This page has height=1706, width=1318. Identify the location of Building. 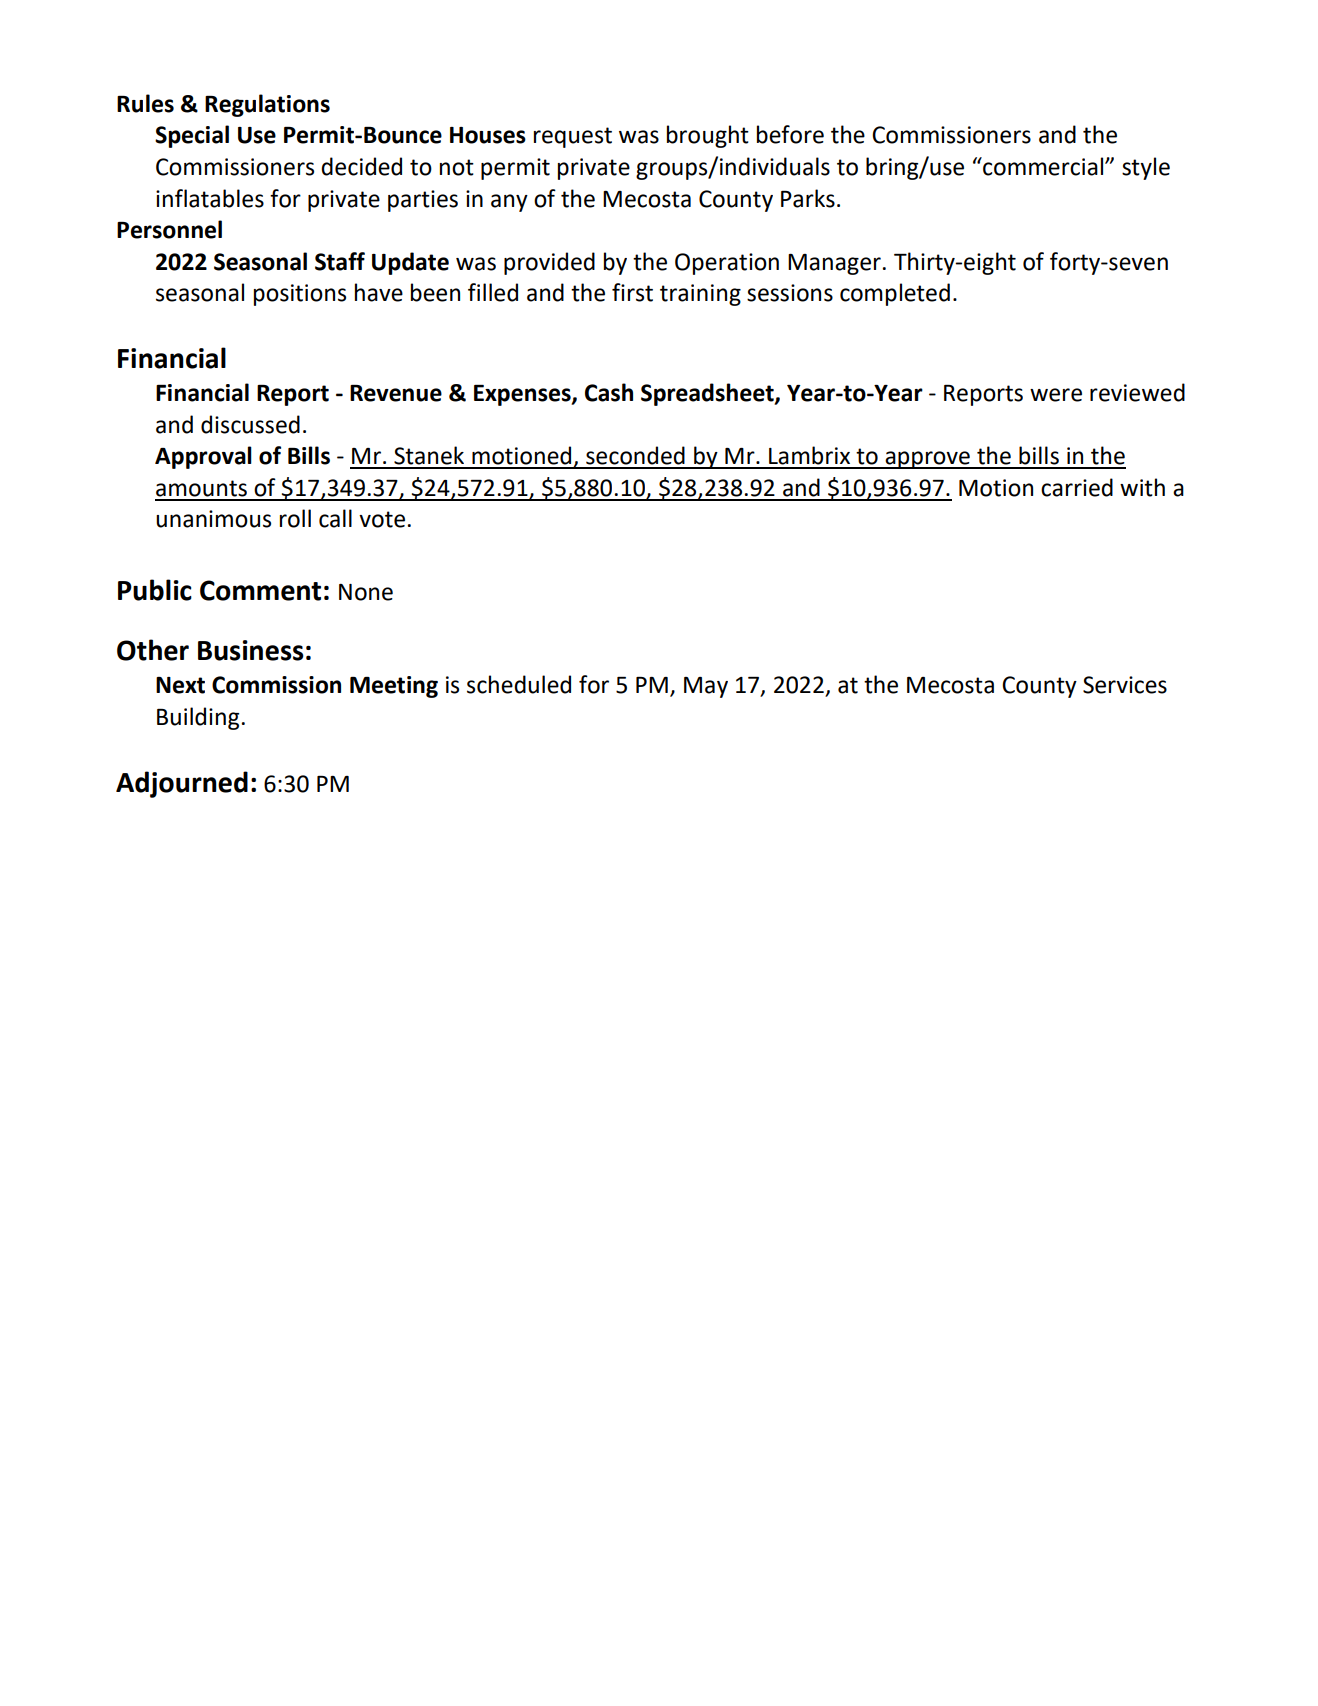
(198, 718).
